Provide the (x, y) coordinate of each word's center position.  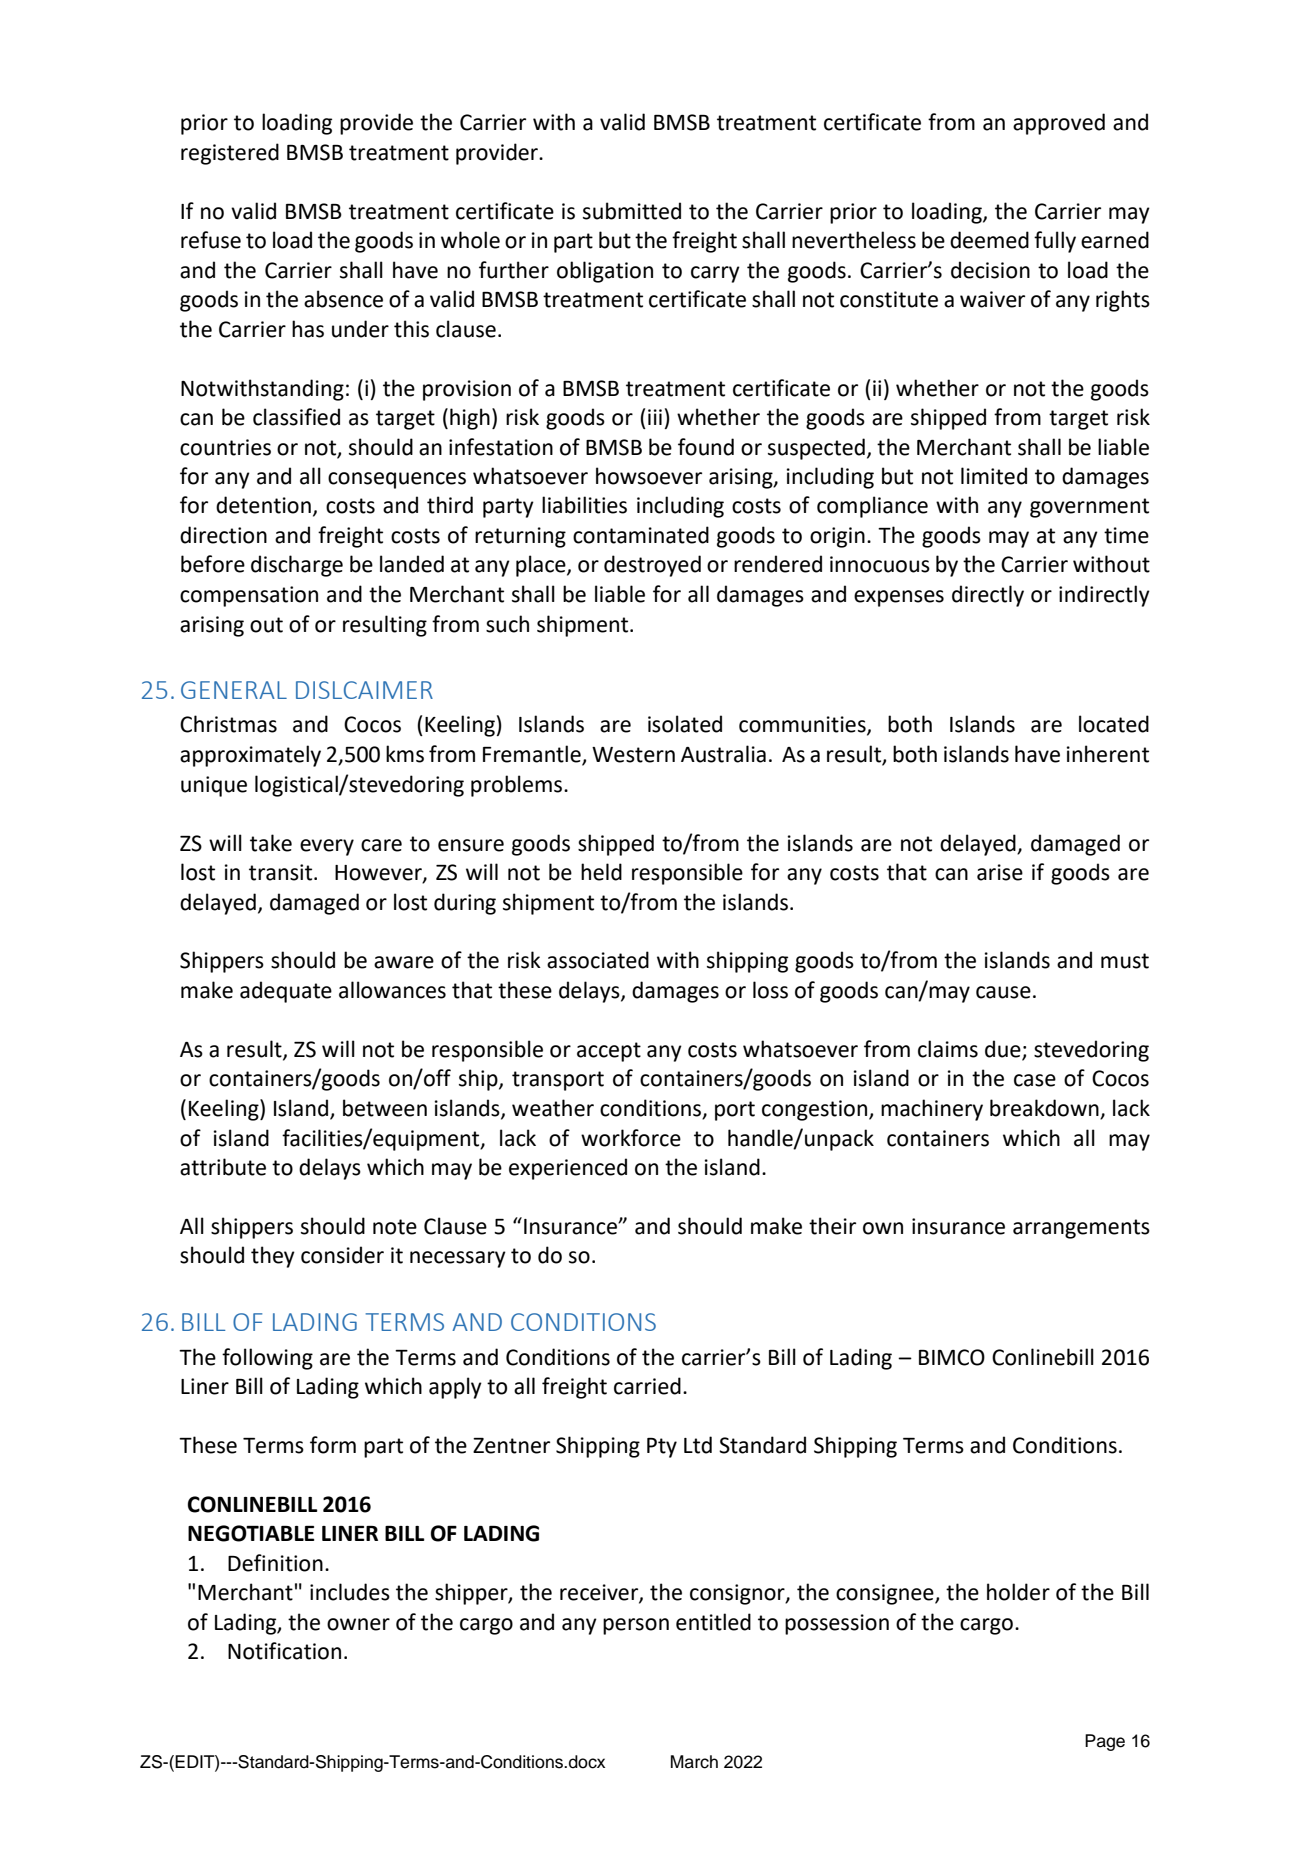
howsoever (649, 476)
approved (1059, 124)
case (1035, 1080)
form (333, 1445)
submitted (632, 211)
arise (1000, 872)
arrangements (1081, 1229)
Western (633, 755)
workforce (631, 1138)
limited (994, 476)
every (327, 847)
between (385, 1108)
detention (263, 505)
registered (230, 154)
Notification (284, 1651)
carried (647, 1386)
